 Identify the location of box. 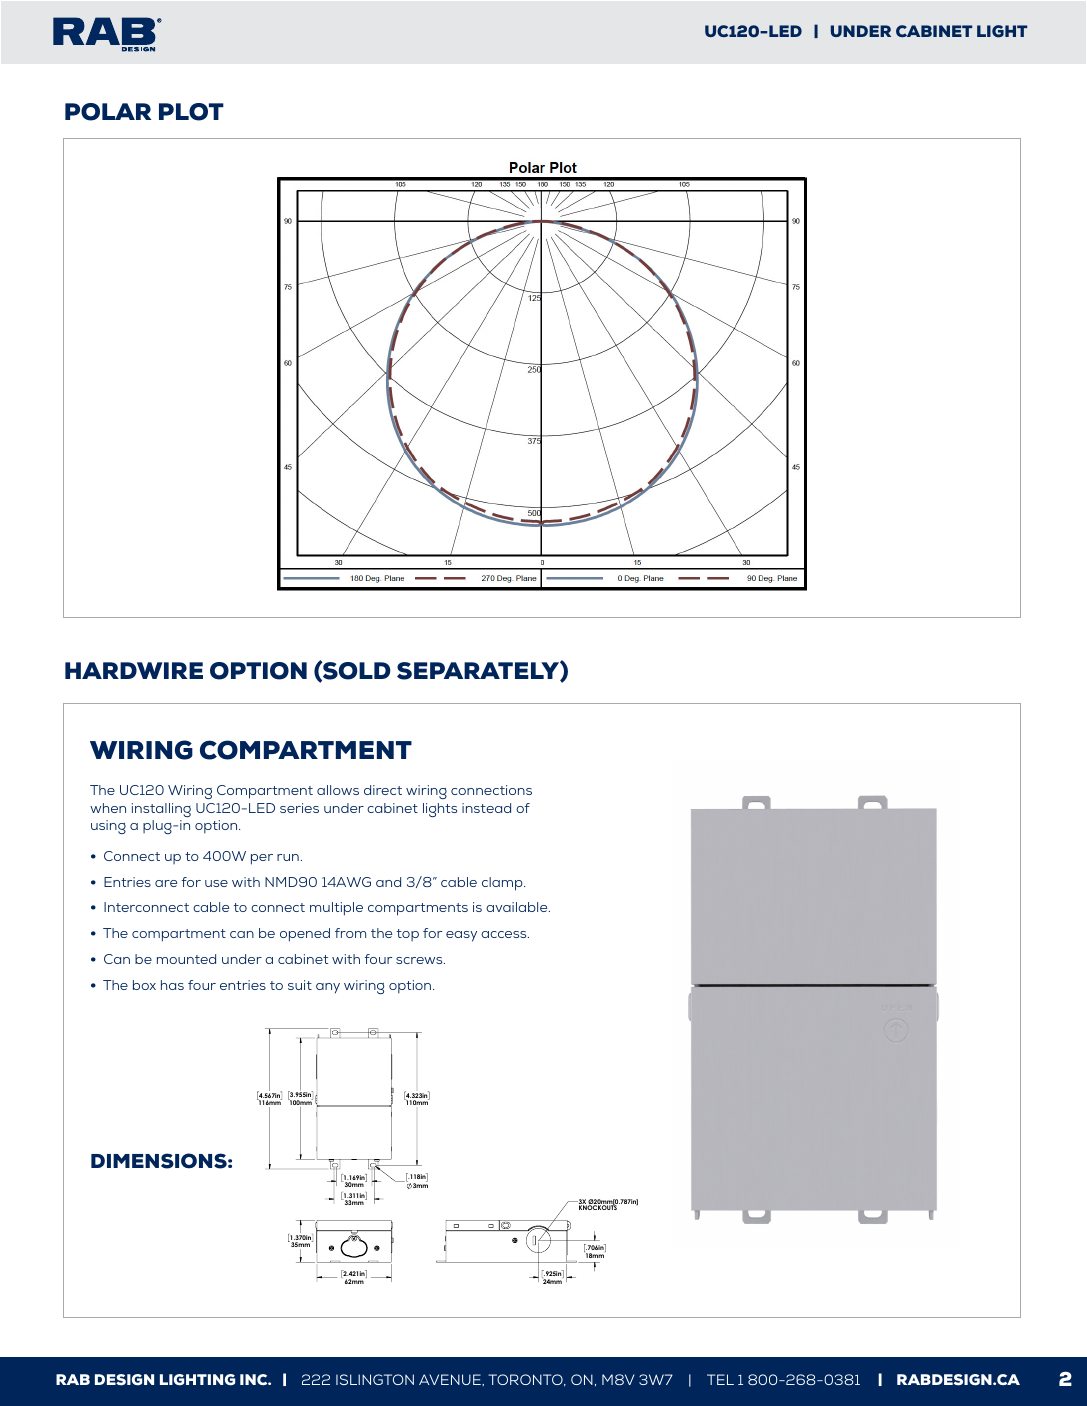
(144, 985).
